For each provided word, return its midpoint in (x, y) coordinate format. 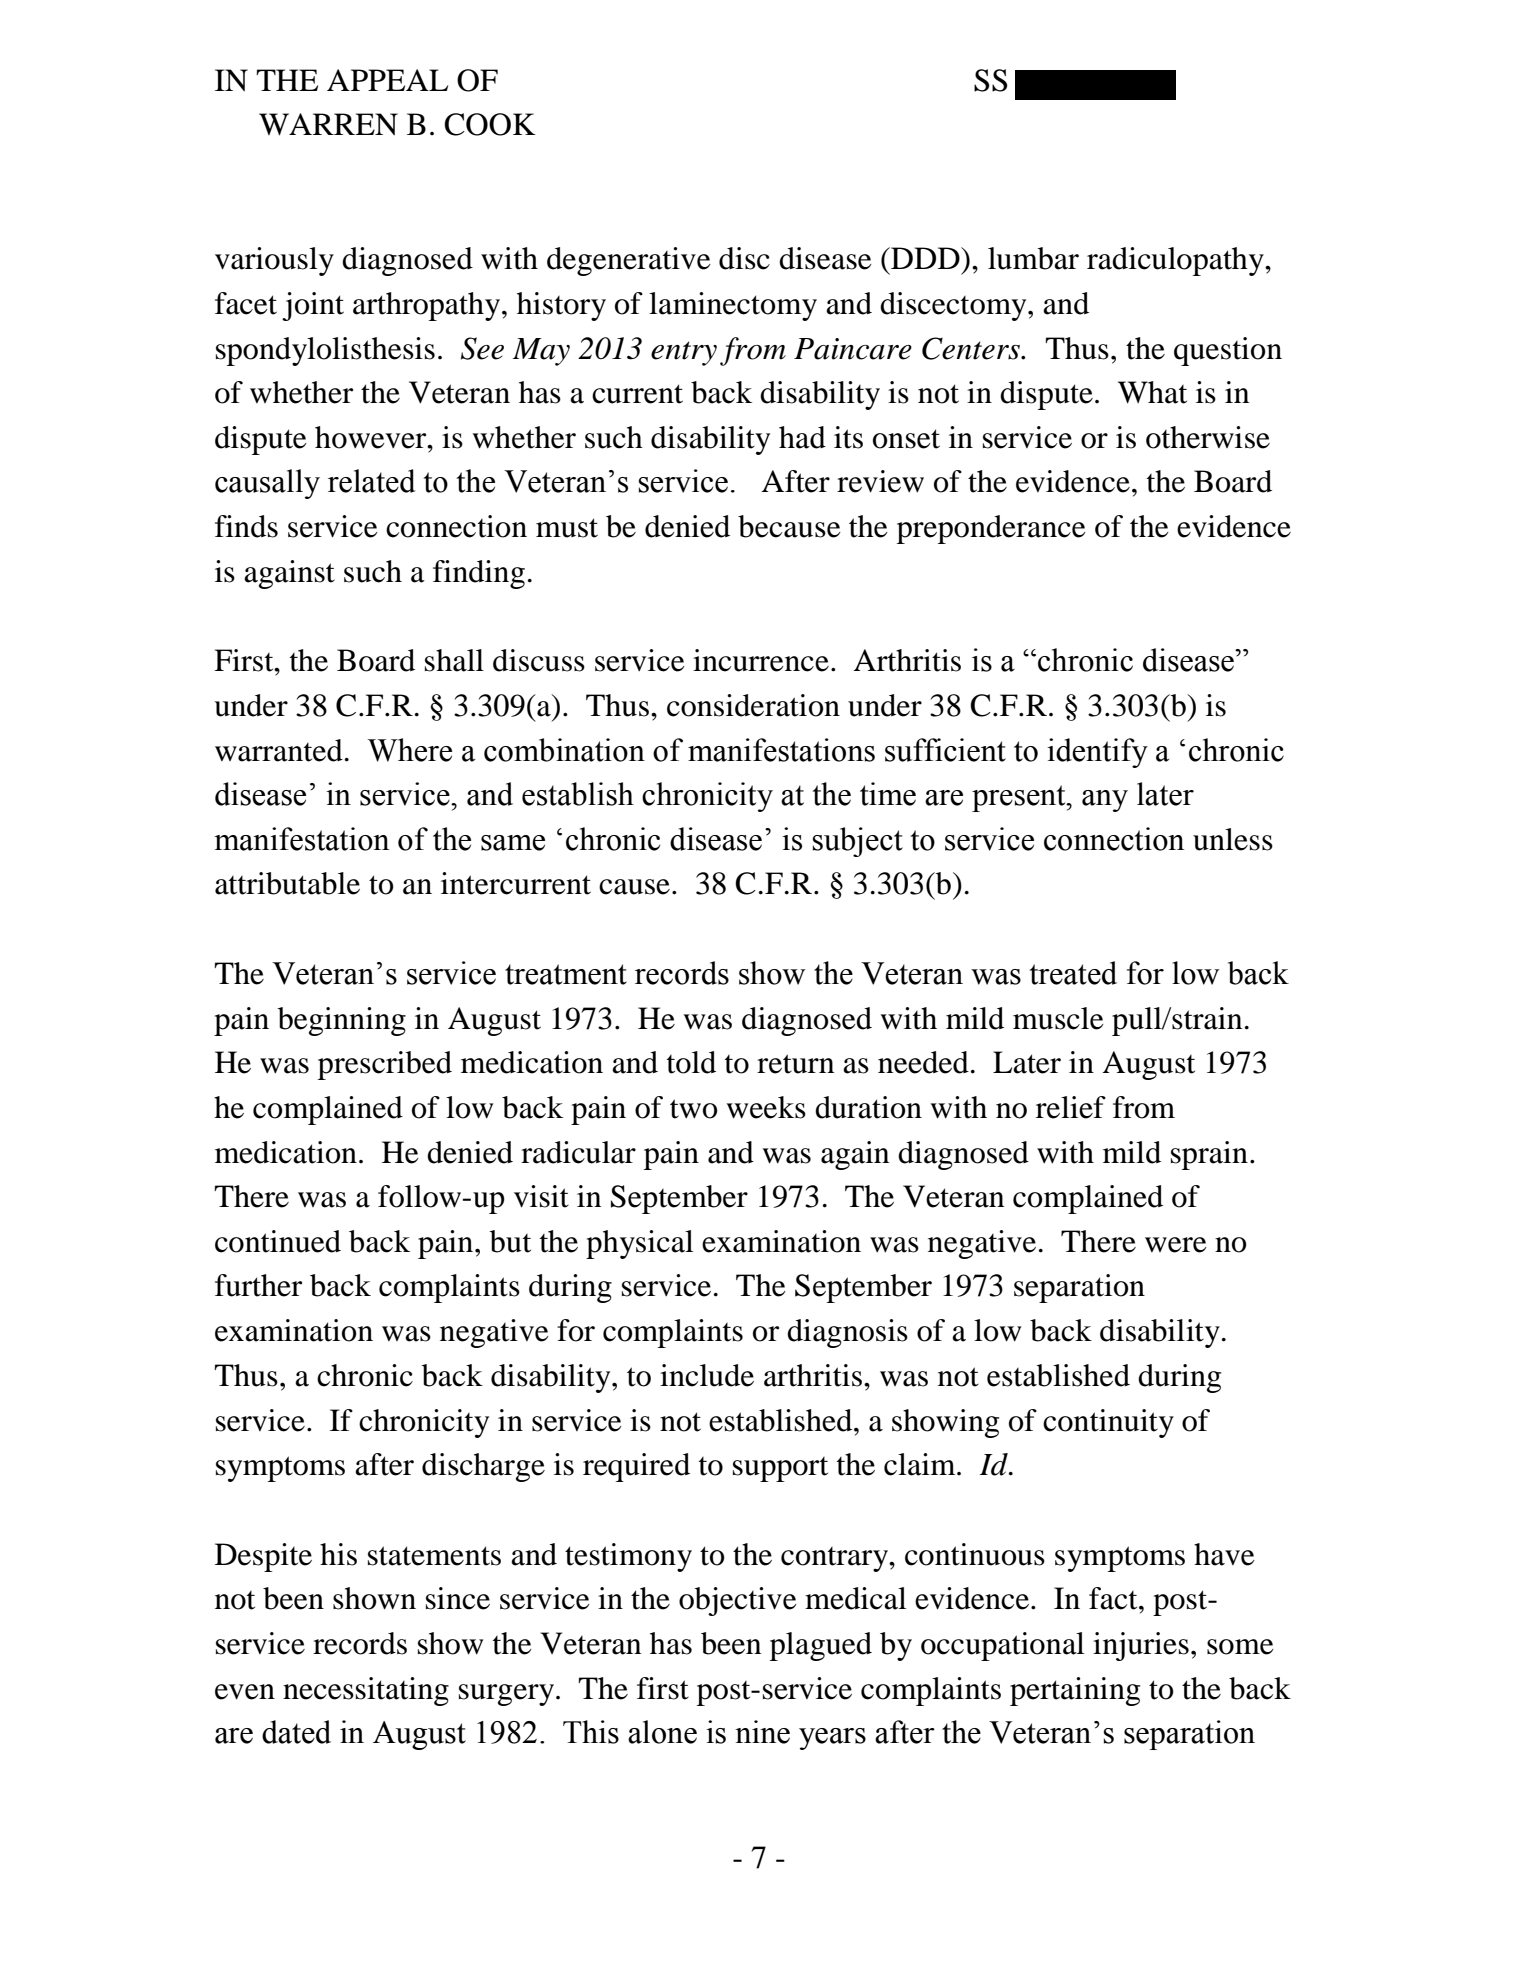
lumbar (1033, 258)
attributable (287, 883)
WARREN (328, 124)
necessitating (366, 1691)
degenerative (629, 261)
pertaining (1075, 1691)
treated (1073, 973)
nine (762, 1732)
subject (858, 842)
